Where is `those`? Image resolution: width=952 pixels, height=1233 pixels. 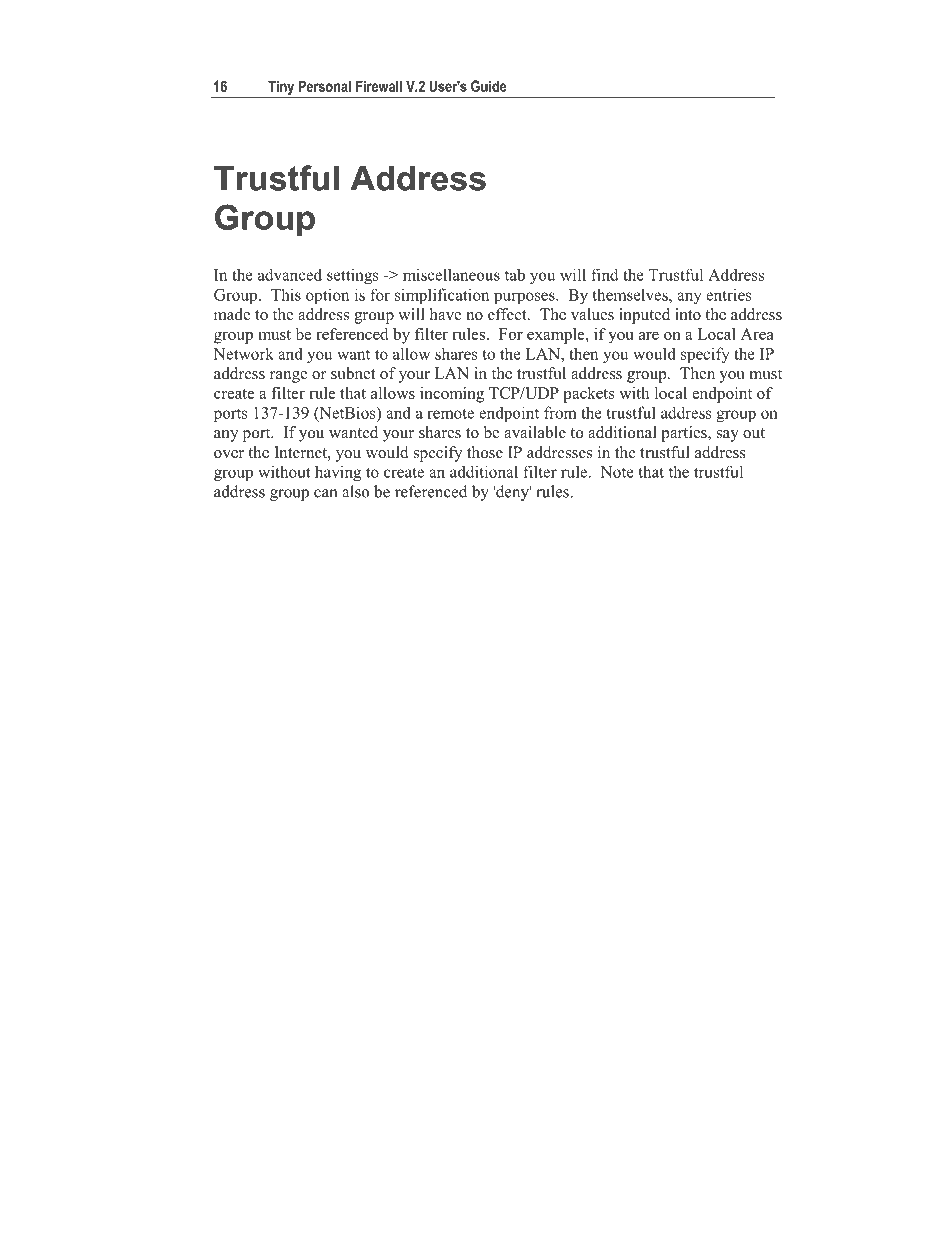
those is located at coordinates (485, 452).
